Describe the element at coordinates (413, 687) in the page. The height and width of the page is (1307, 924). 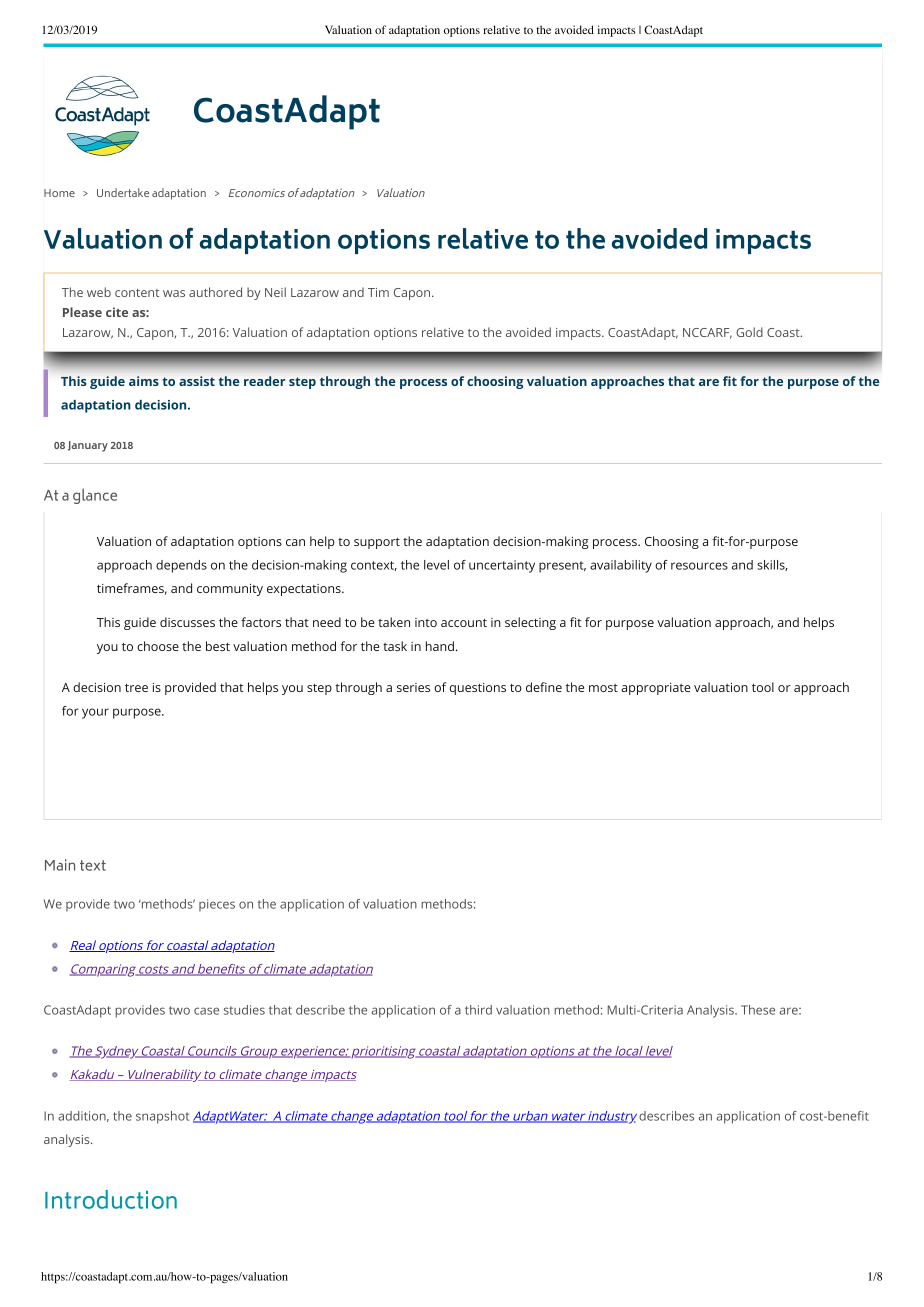
I see `series` at that location.
